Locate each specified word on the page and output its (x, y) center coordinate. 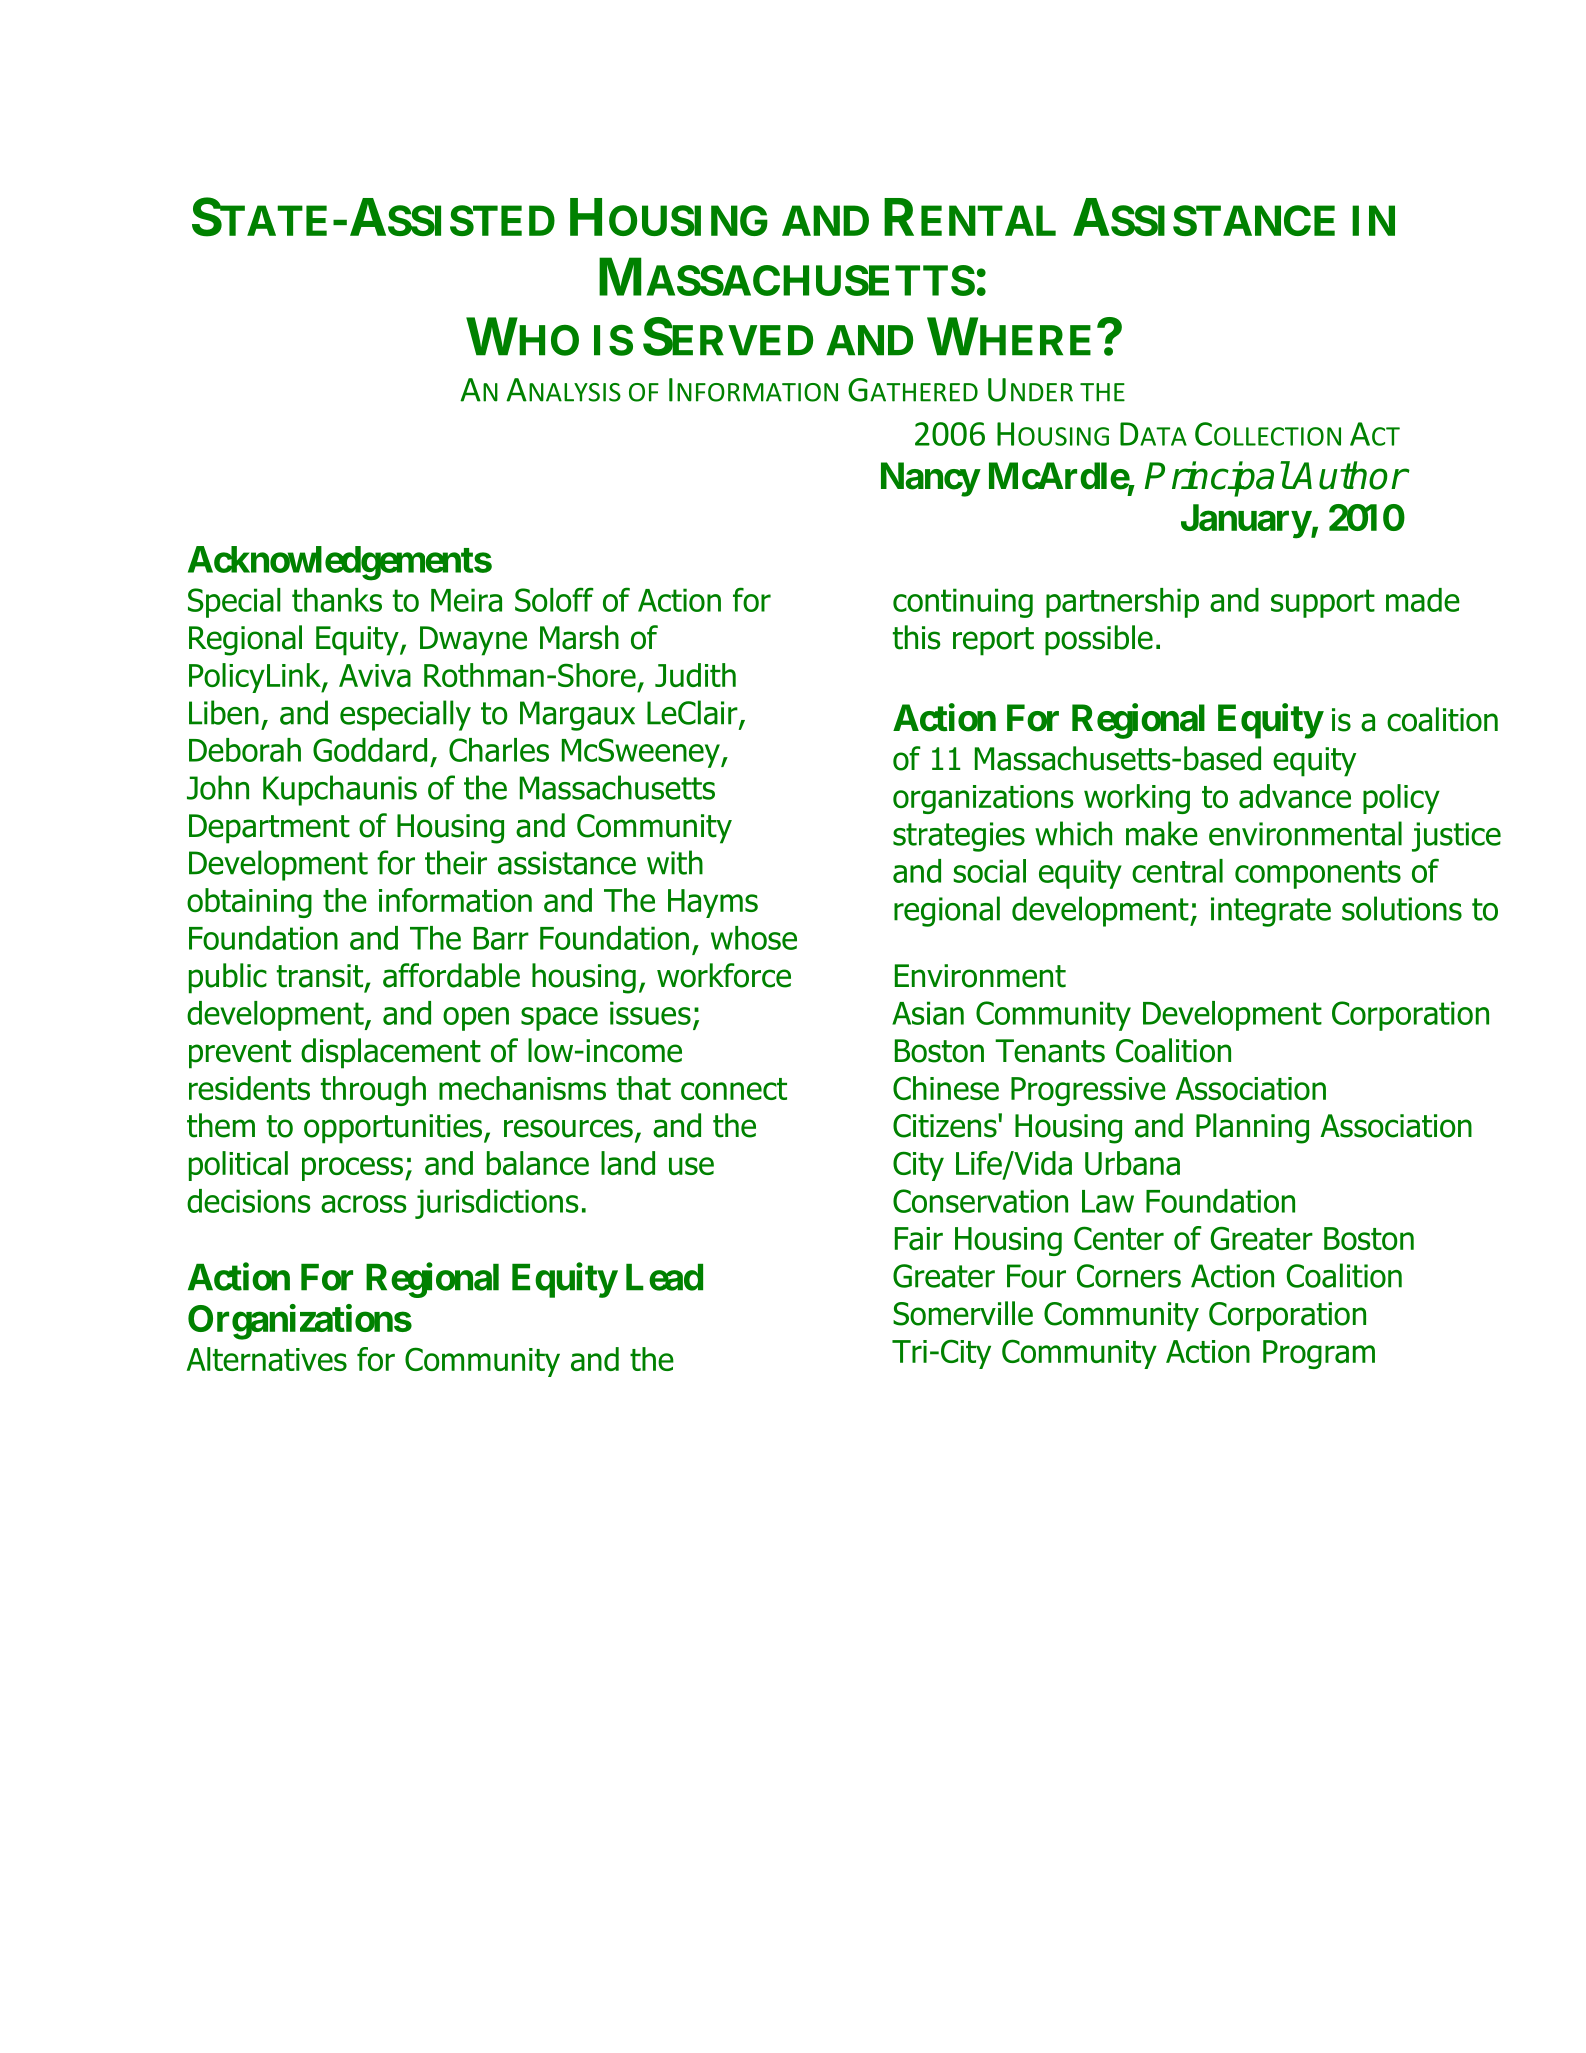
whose (754, 938)
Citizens (946, 1125)
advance (1295, 796)
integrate (1271, 912)
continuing (963, 603)
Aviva (375, 675)
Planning (1252, 1128)
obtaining (249, 903)
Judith (695, 675)
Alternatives (267, 1359)
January (1246, 521)
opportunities (394, 1129)
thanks (337, 600)
